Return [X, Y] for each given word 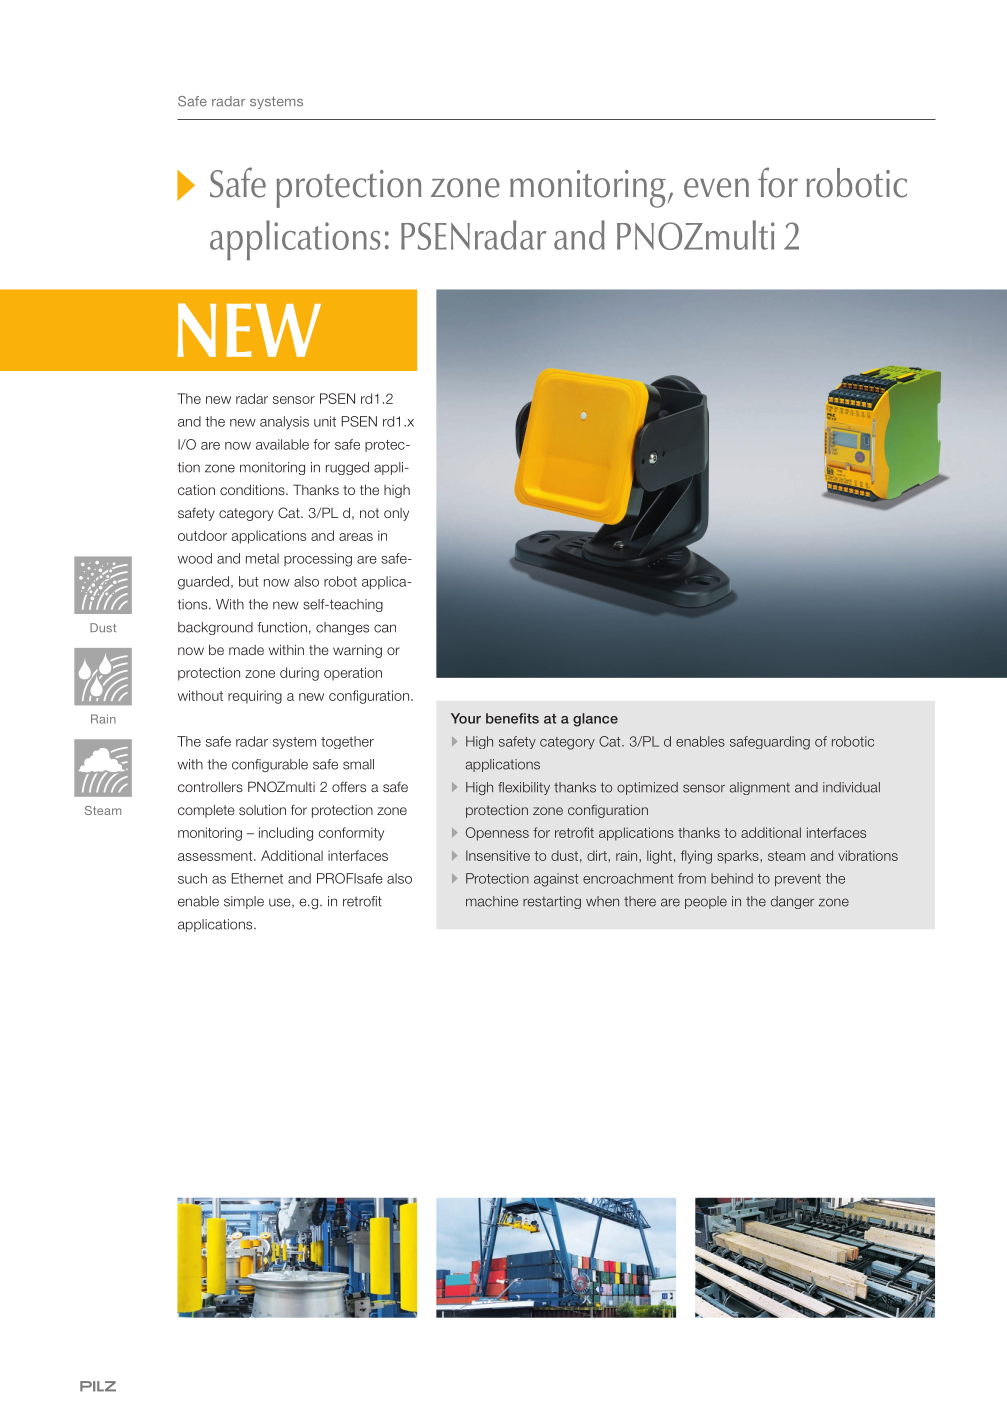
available [282, 444]
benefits [512, 718]
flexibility [524, 788]
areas [356, 537]
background [215, 628]
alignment [760, 788]
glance [595, 720]
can [385, 628]
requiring [255, 697]
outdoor [202, 535]
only [396, 514]
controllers [210, 786]
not [369, 513]
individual [851, 787]
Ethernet [257, 878]
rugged [347, 468]
